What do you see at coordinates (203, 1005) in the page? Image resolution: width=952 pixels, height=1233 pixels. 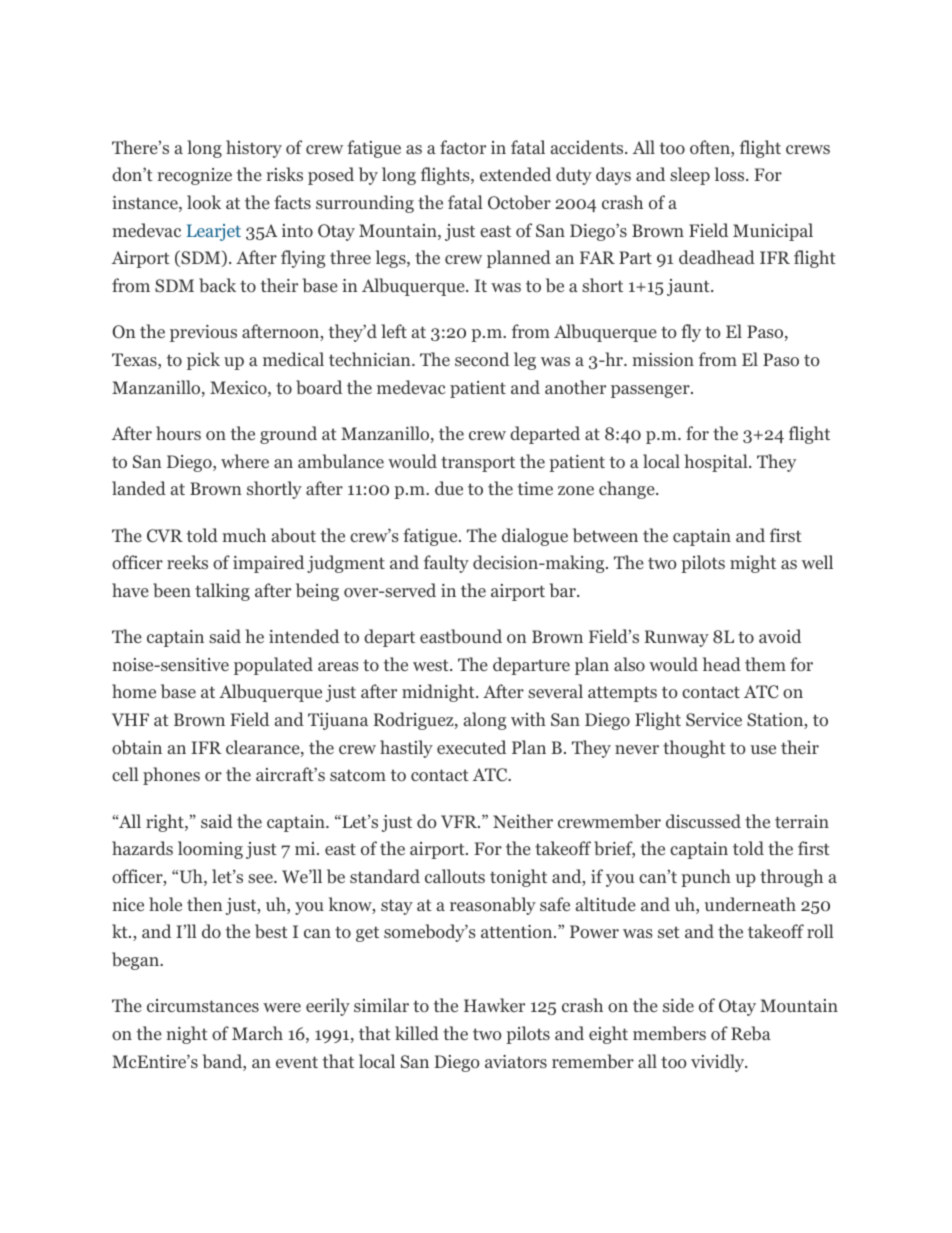 I see `circumstances` at bounding box center [203, 1005].
